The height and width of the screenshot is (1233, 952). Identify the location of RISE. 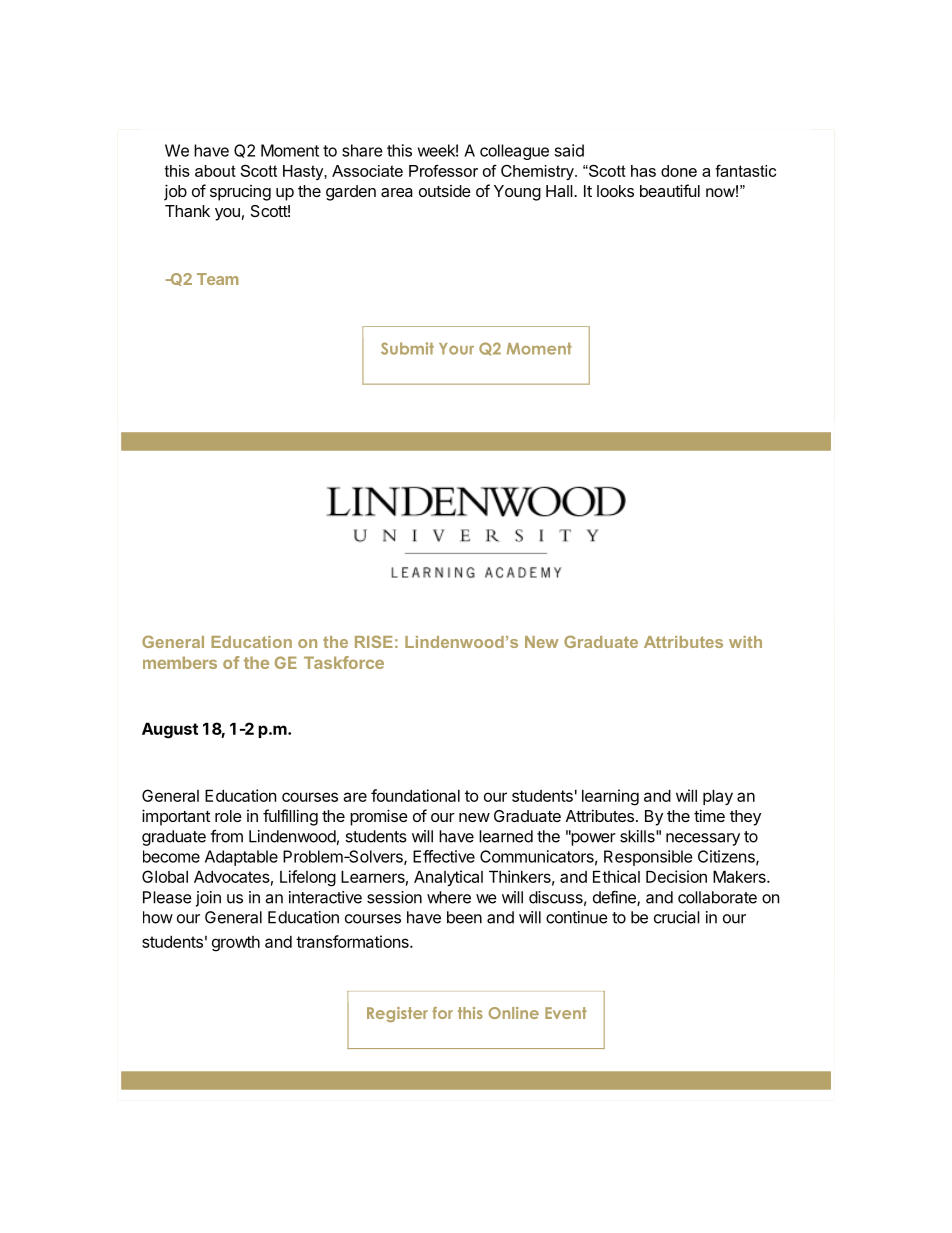
(374, 641).
